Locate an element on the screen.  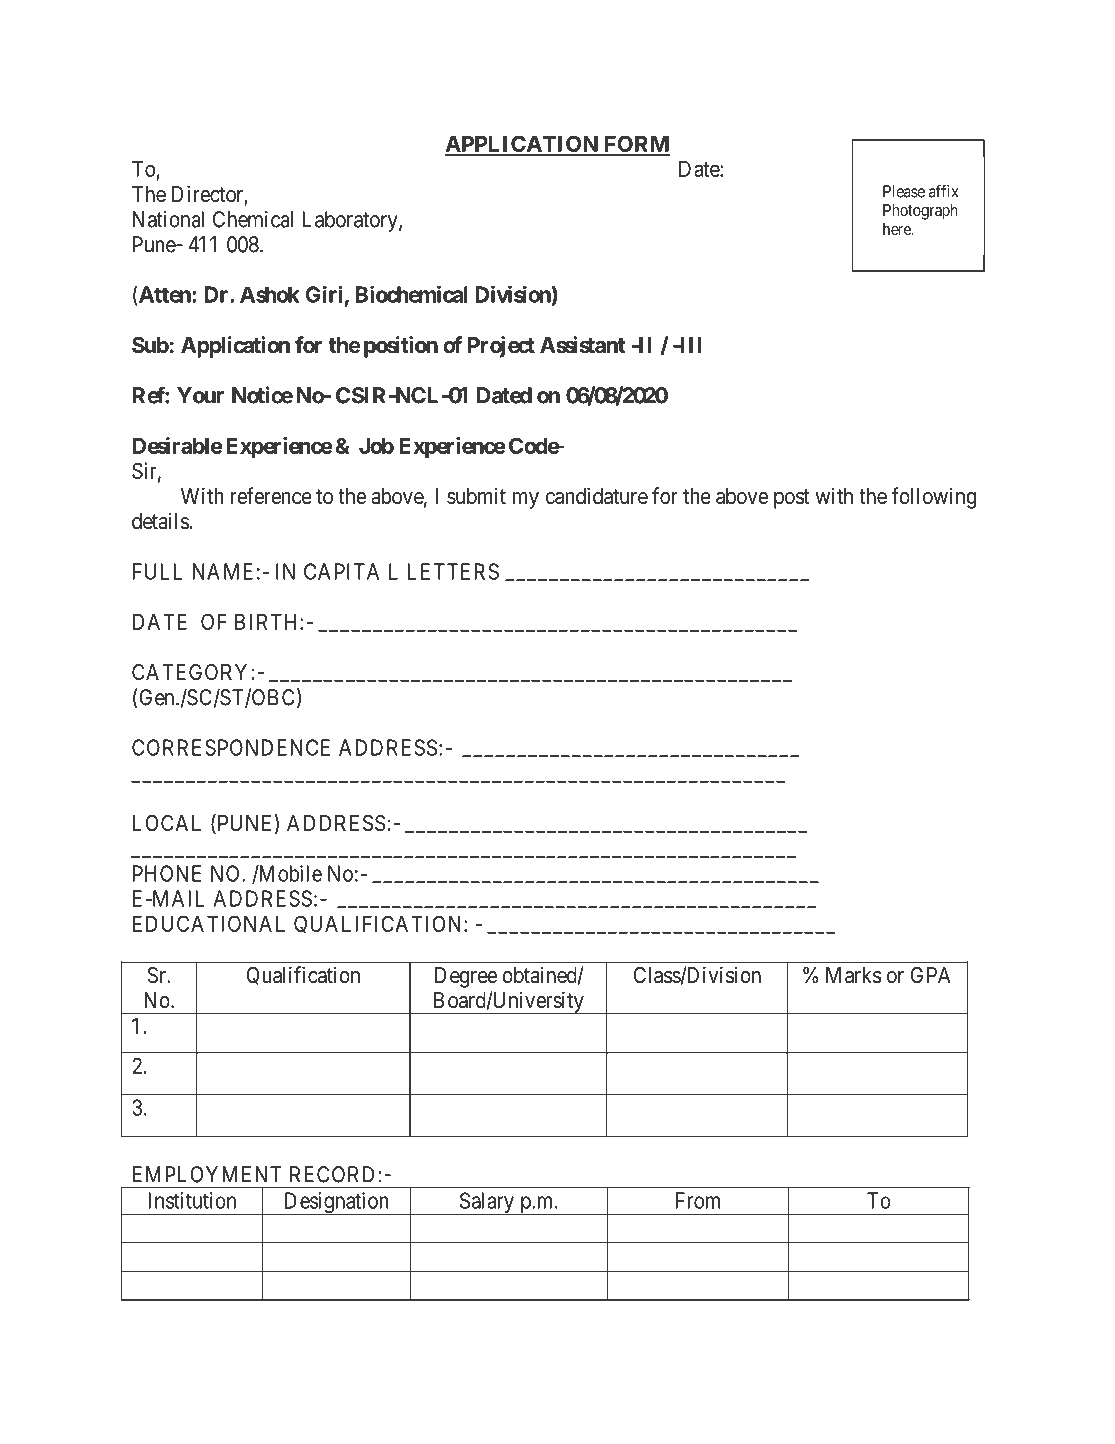
LETTERS is located at coordinates (453, 571).
